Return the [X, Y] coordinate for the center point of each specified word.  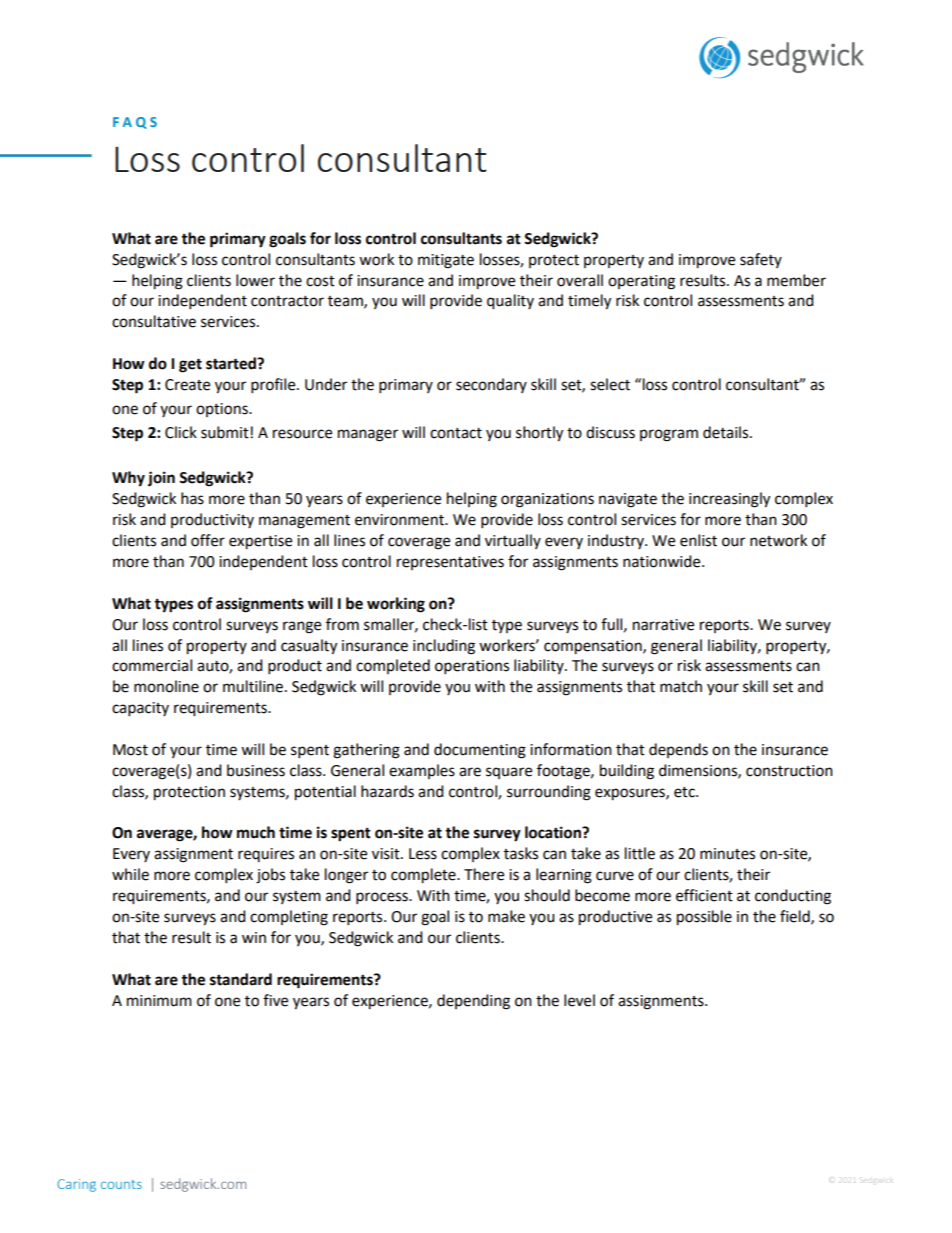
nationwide [663, 561]
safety [761, 260]
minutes [727, 854]
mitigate [446, 261]
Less [423, 854]
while [130, 874]
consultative [154, 321]
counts [121, 1184]
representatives [450, 563]
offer [208, 540]
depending [473, 1002]
